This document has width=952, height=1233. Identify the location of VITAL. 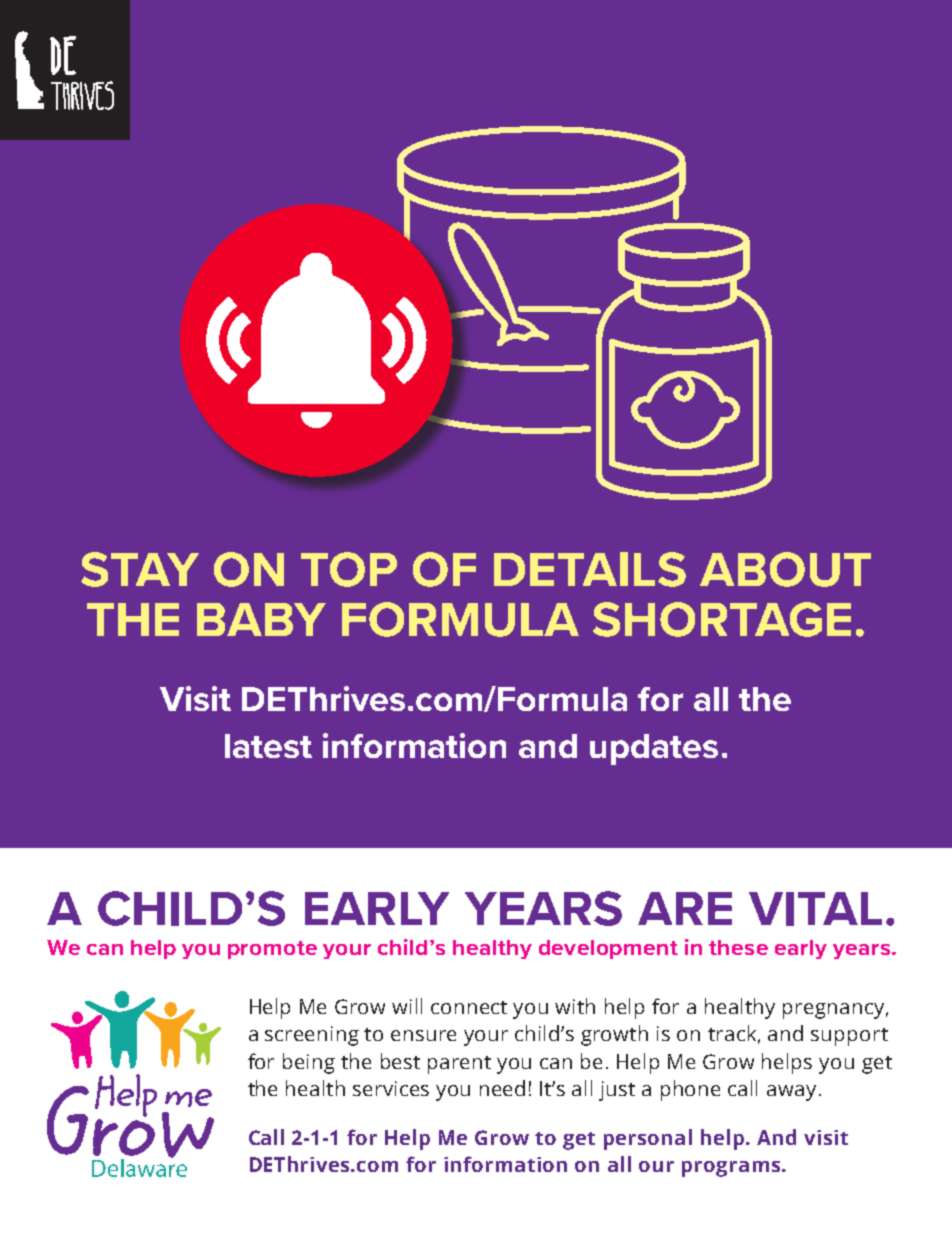
(815, 909).
